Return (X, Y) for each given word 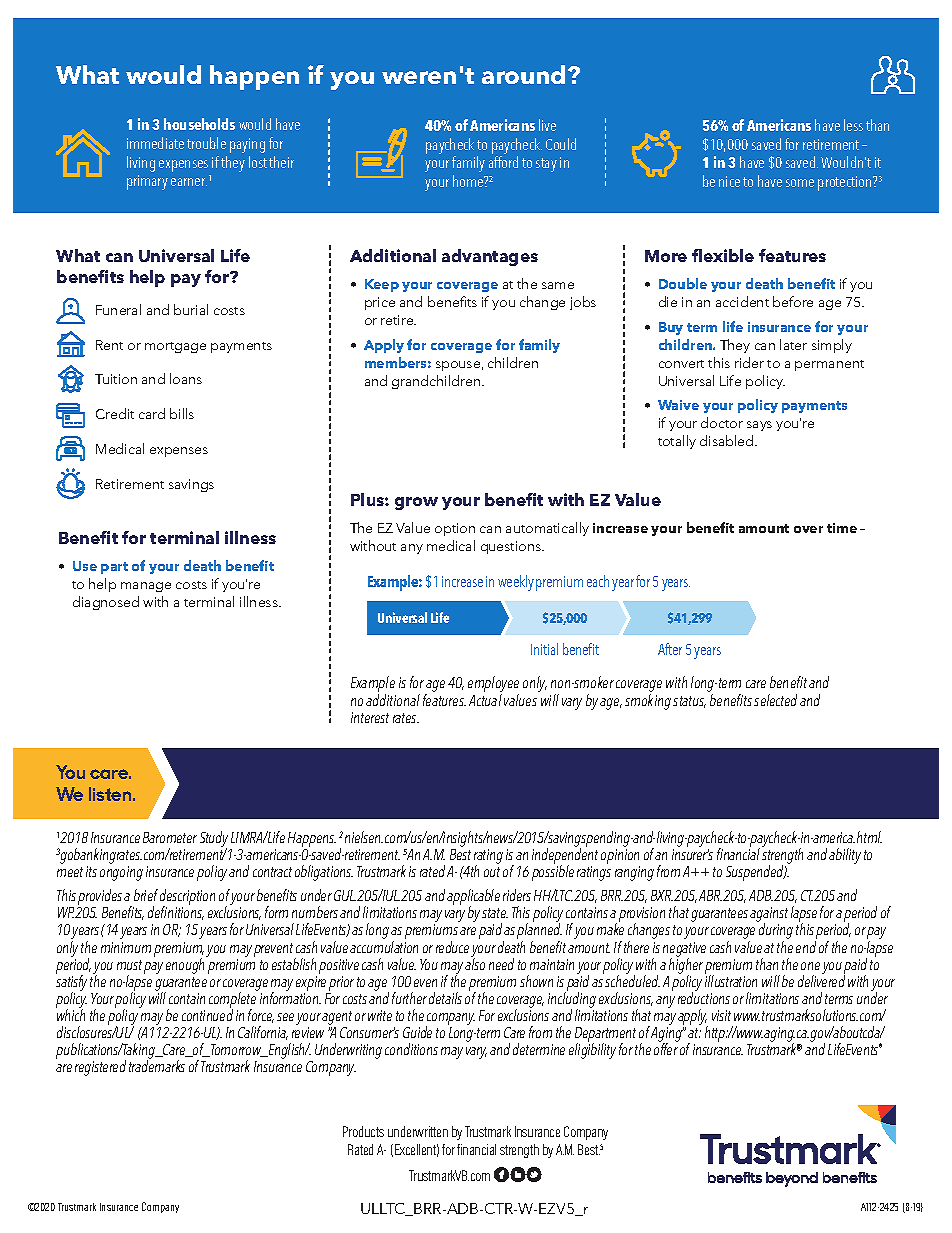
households (199, 124)
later (793, 344)
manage (146, 587)
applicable (473, 898)
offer (666, 1048)
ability (845, 856)
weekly (516, 583)
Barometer (170, 837)
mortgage (175, 347)
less (853, 125)
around (523, 74)
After (670, 649)
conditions (411, 1049)
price (380, 303)
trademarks (157, 1066)
